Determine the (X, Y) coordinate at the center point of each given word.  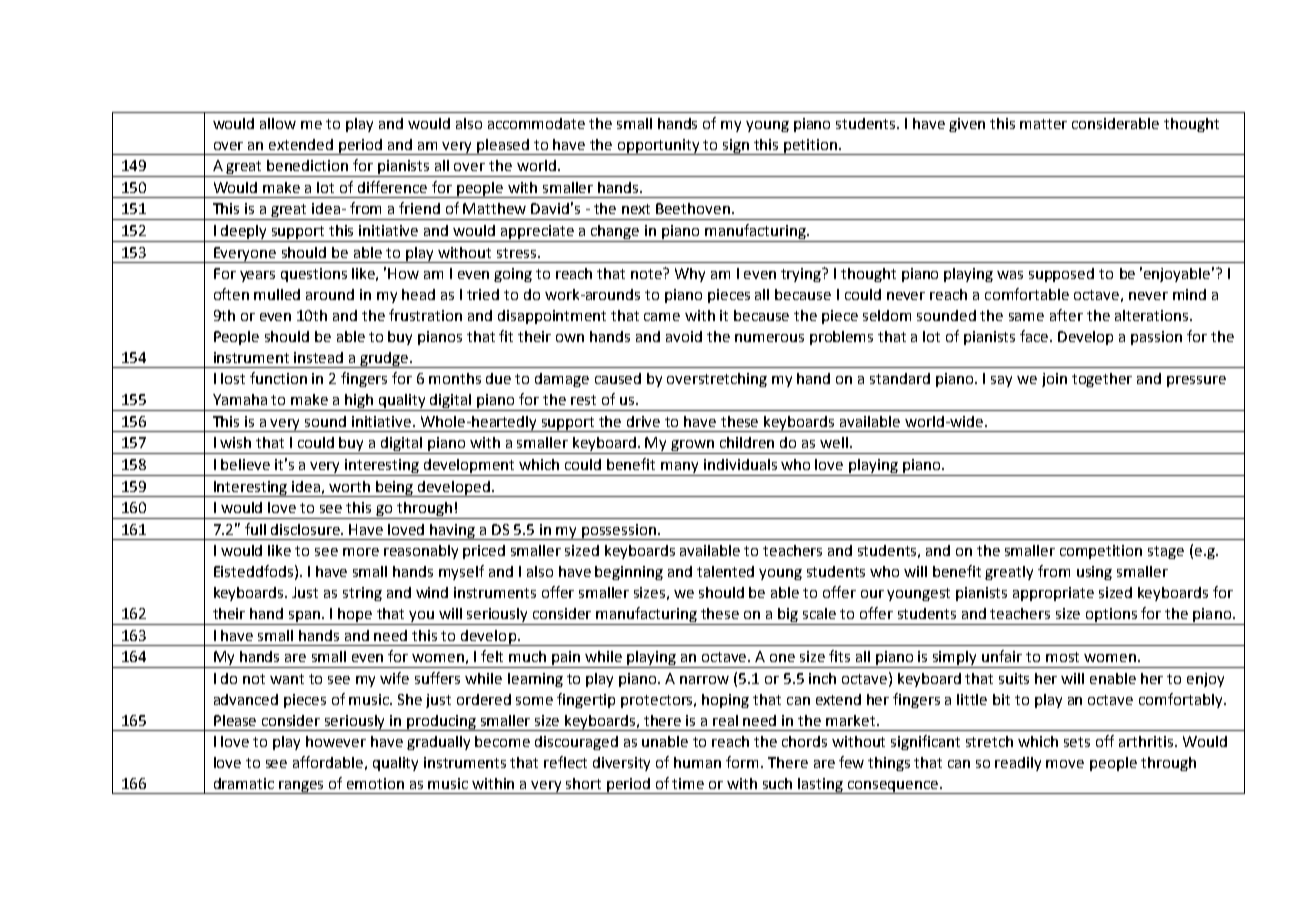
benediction (307, 165)
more (361, 552)
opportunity (659, 147)
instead (318, 357)
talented (725, 571)
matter (1043, 124)
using (1094, 573)
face (1036, 336)
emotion (375, 783)
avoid (684, 336)
